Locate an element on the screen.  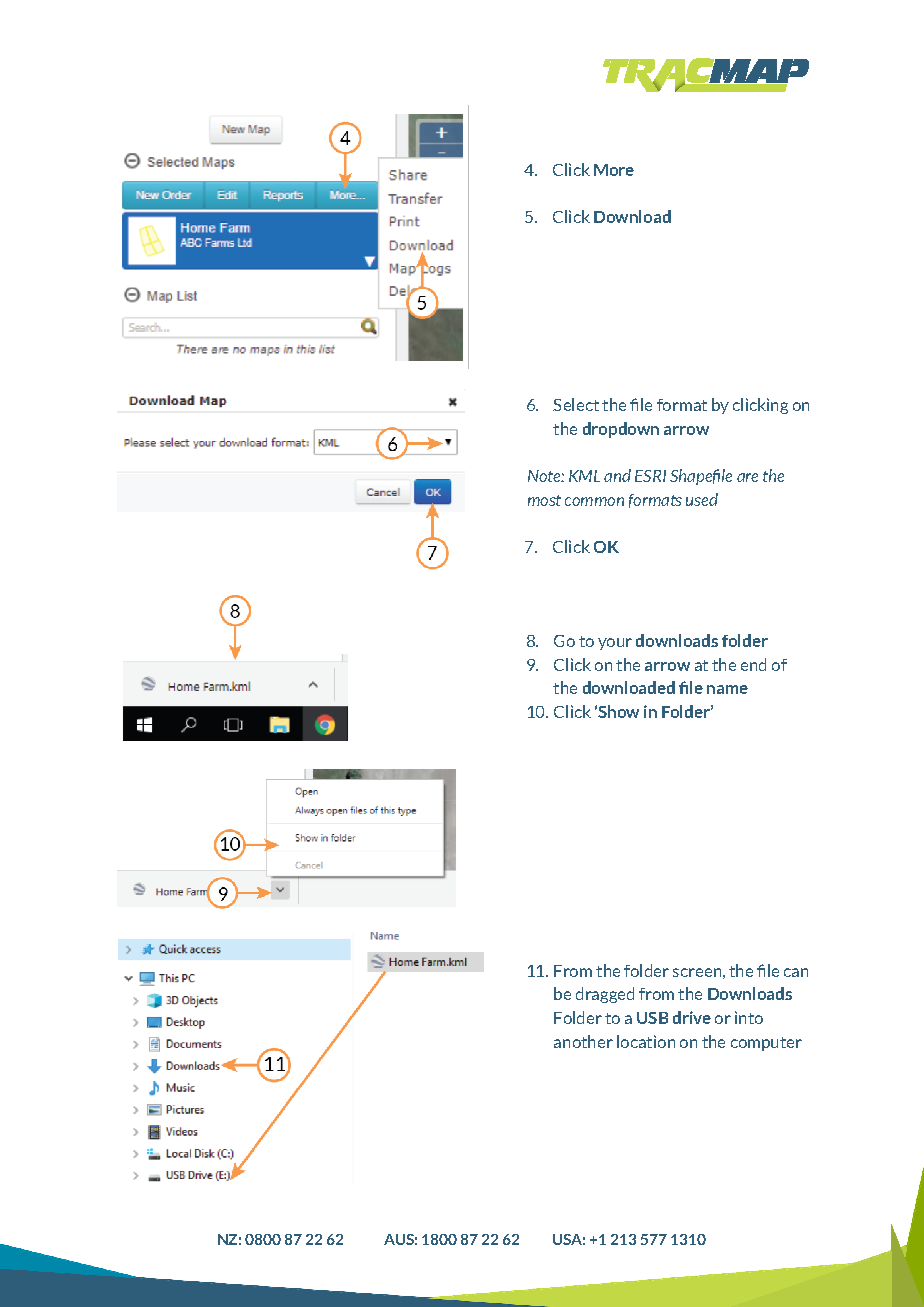
your is located at coordinates (615, 644).
